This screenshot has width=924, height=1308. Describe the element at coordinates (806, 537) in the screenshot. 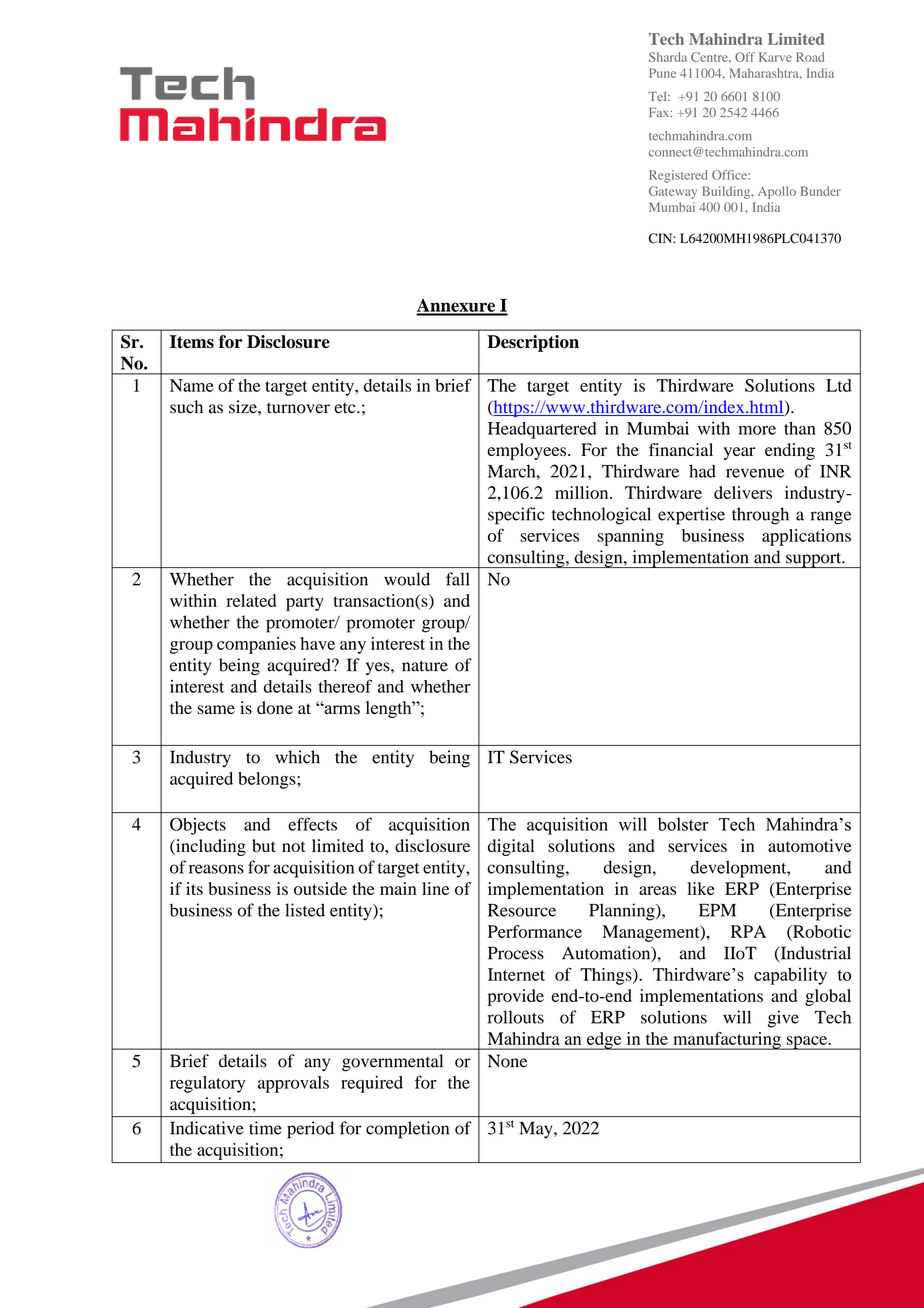

I see `applications` at that location.
